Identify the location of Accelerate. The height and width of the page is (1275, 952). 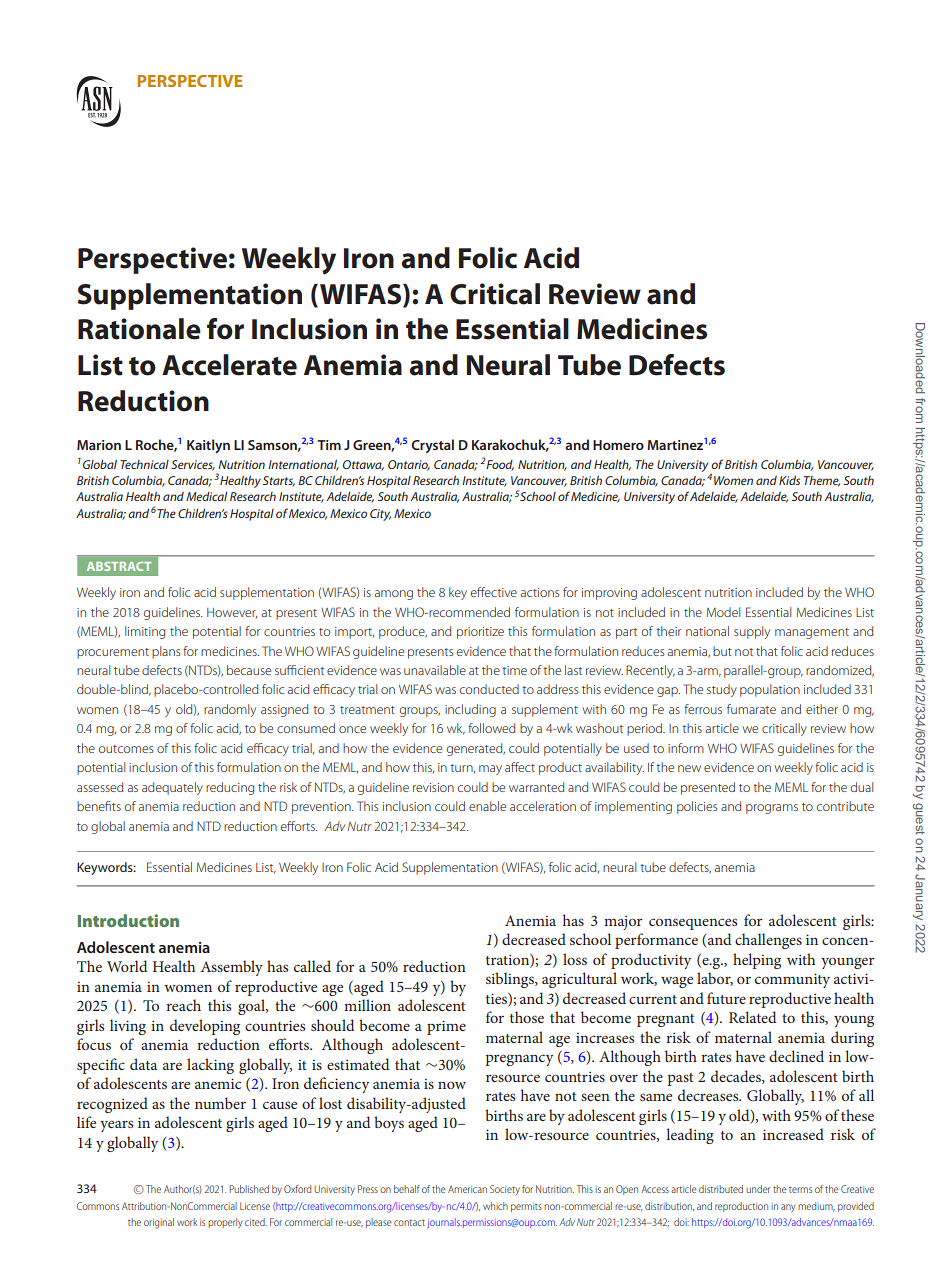
(229, 365).
